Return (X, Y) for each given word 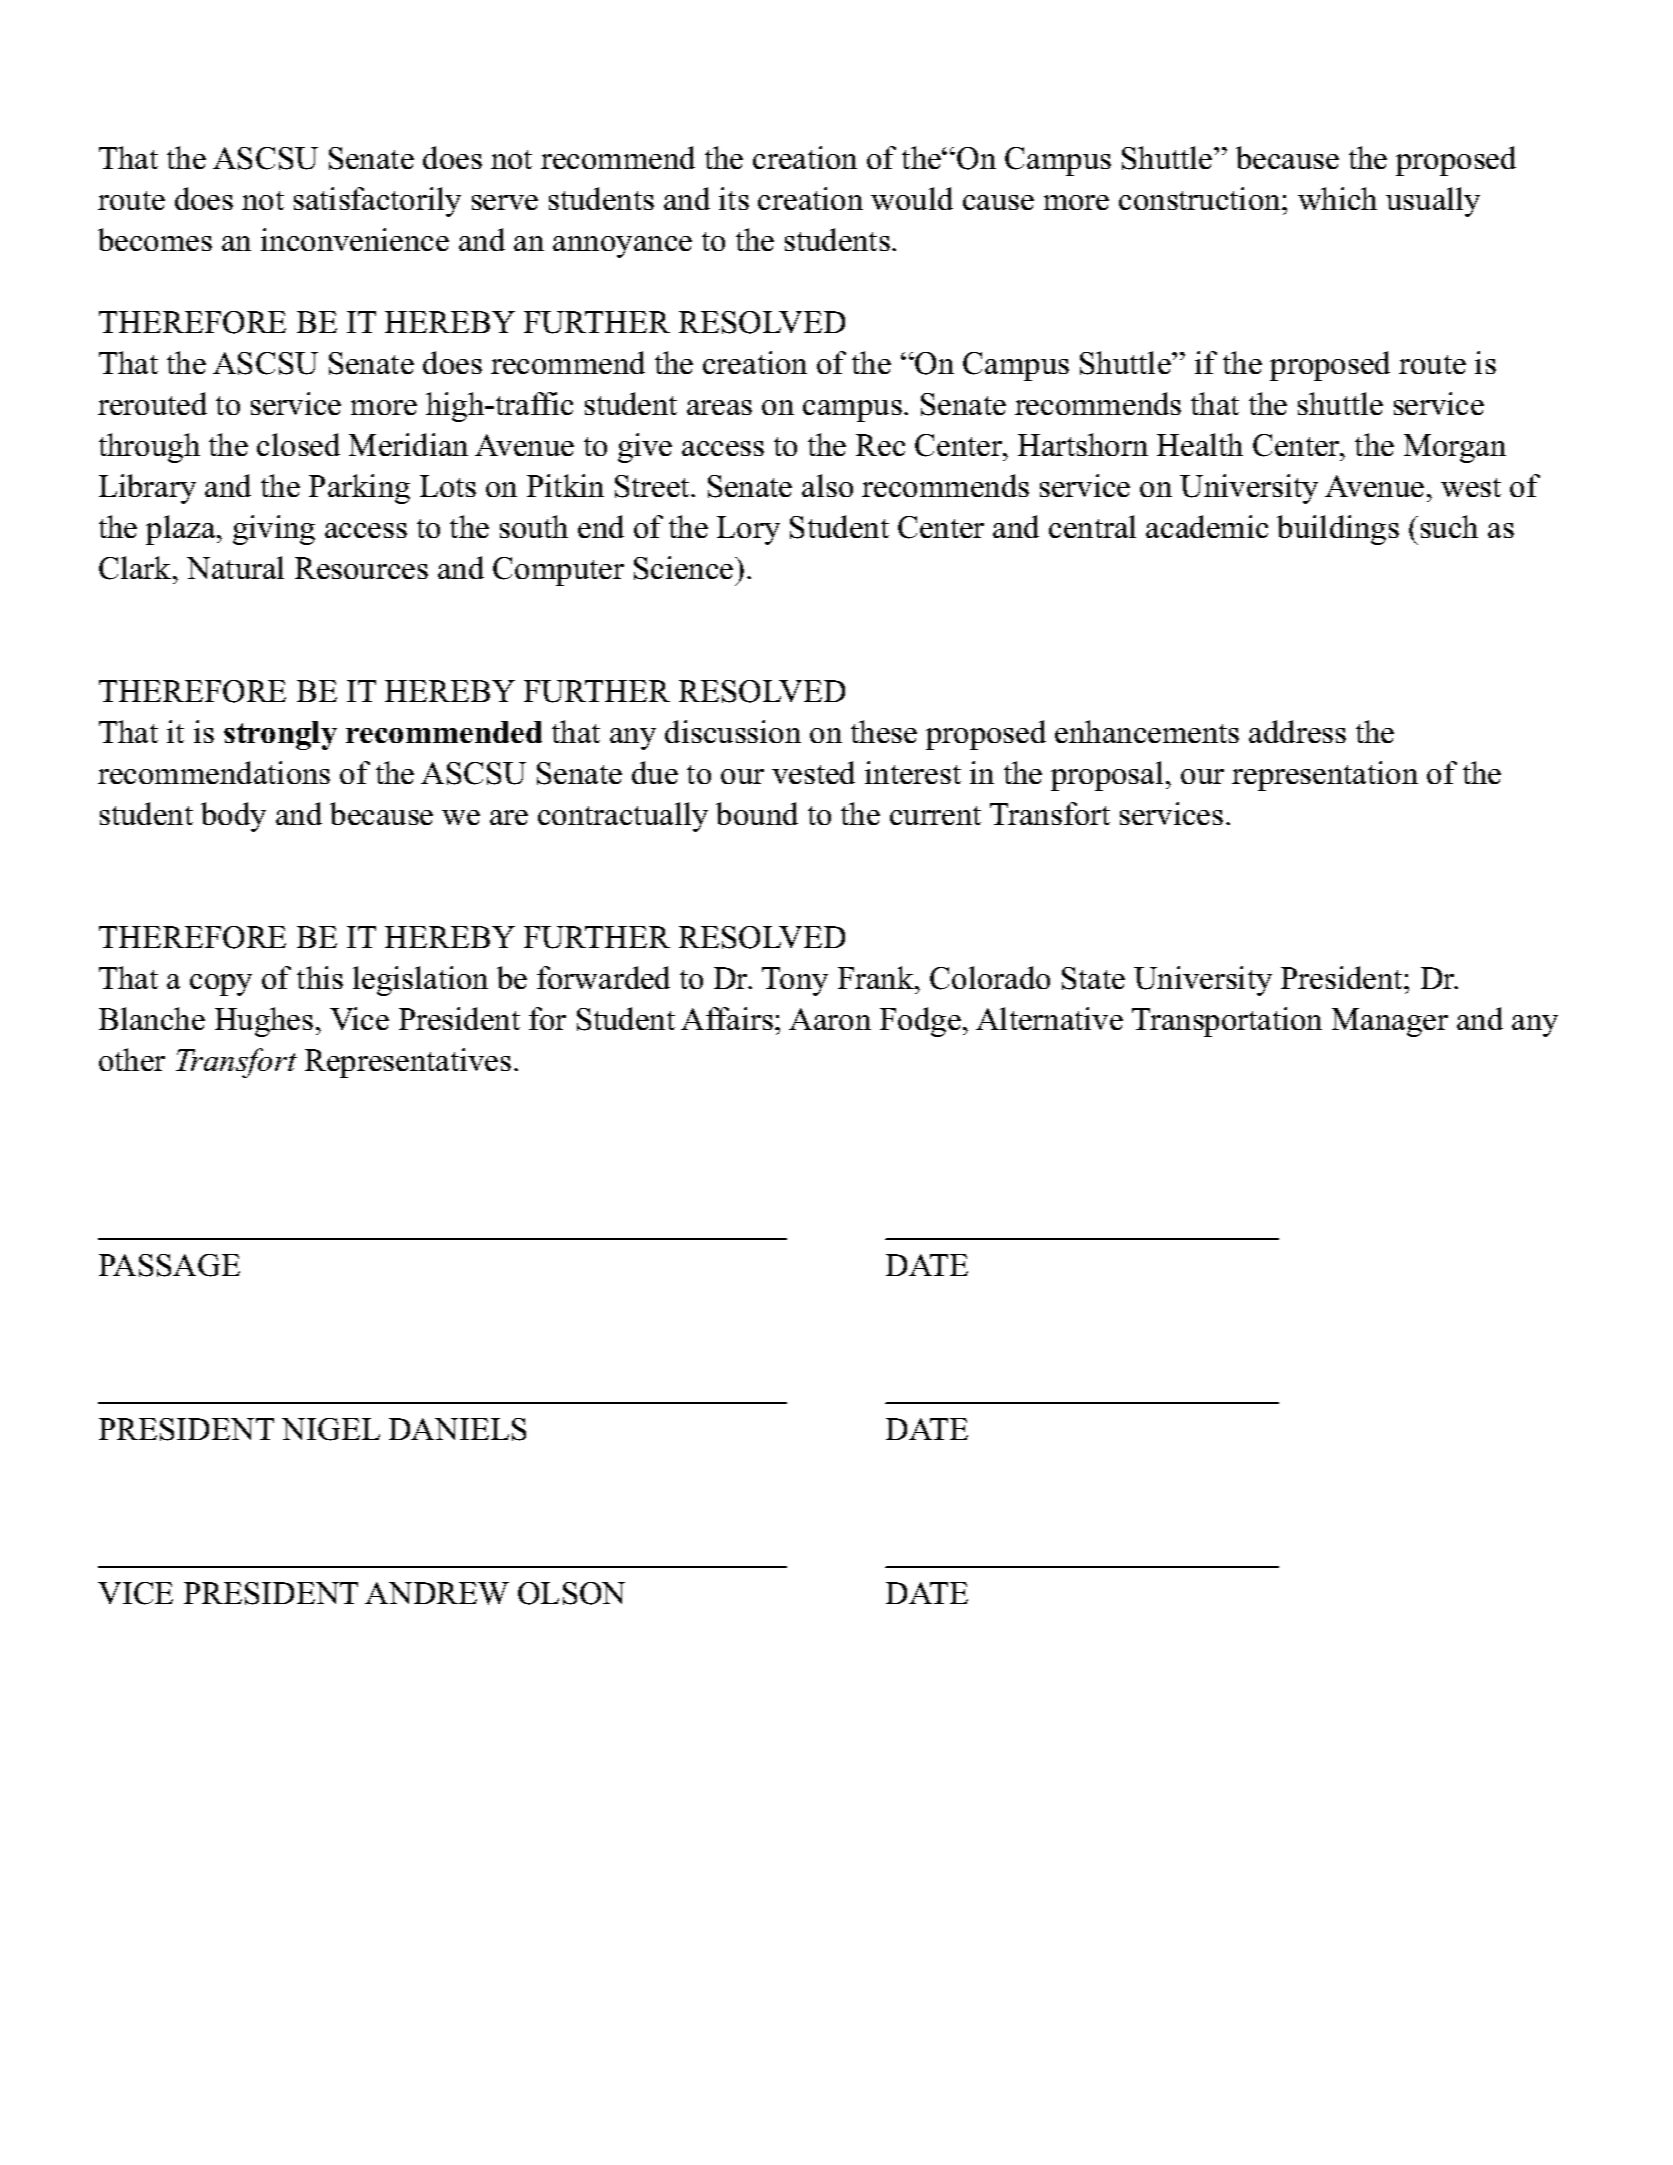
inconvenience (355, 239)
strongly (280, 735)
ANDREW (437, 1593)
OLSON (571, 1593)
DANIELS (457, 1429)
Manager (1390, 1022)
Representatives (408, 1063)
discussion (733, 731)
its (734, 198)
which (1337, 198)
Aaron (830, 1019)
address (1297, 731)
